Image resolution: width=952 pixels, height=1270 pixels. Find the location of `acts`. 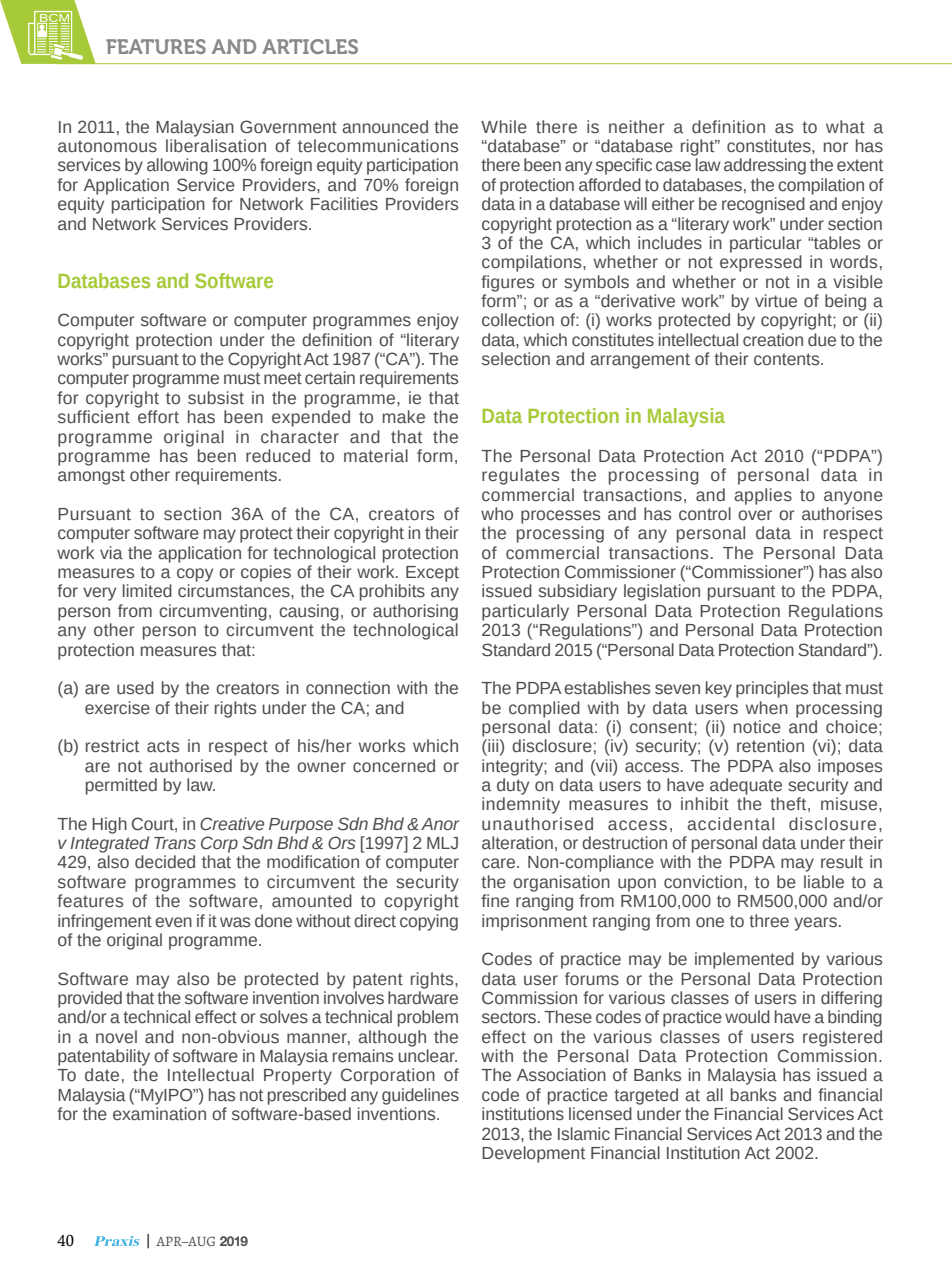

acts is located at coordinates (163, 746).
